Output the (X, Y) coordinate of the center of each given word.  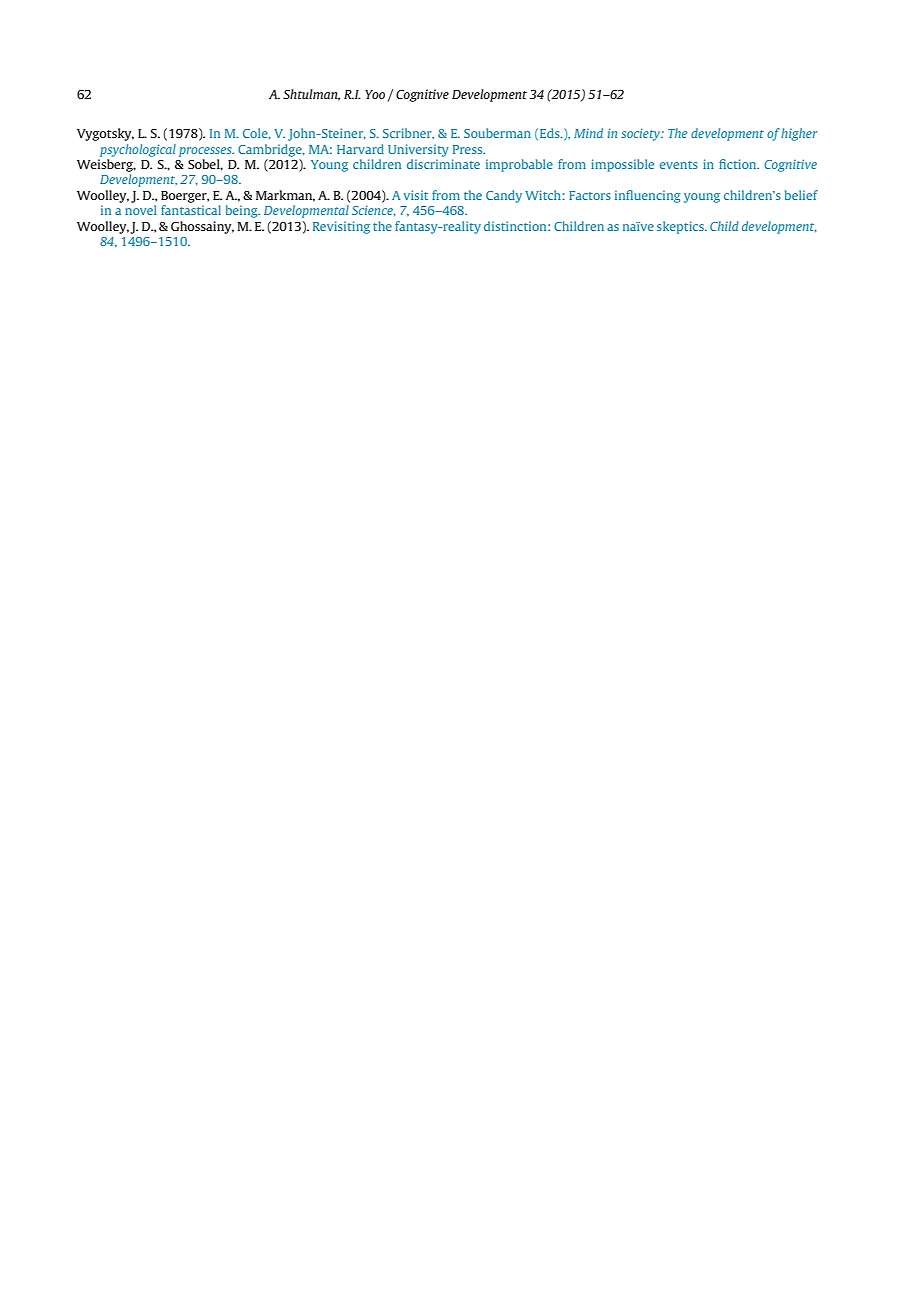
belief (801, 195)
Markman (285, 196)
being (243, 211)
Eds (551, 133)
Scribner (408, 133)
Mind (588, 133)
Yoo (375, 94)
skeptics (681, 227)
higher (799, 134)
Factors (590, 195)
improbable (519, 165)
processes (206, 152)
